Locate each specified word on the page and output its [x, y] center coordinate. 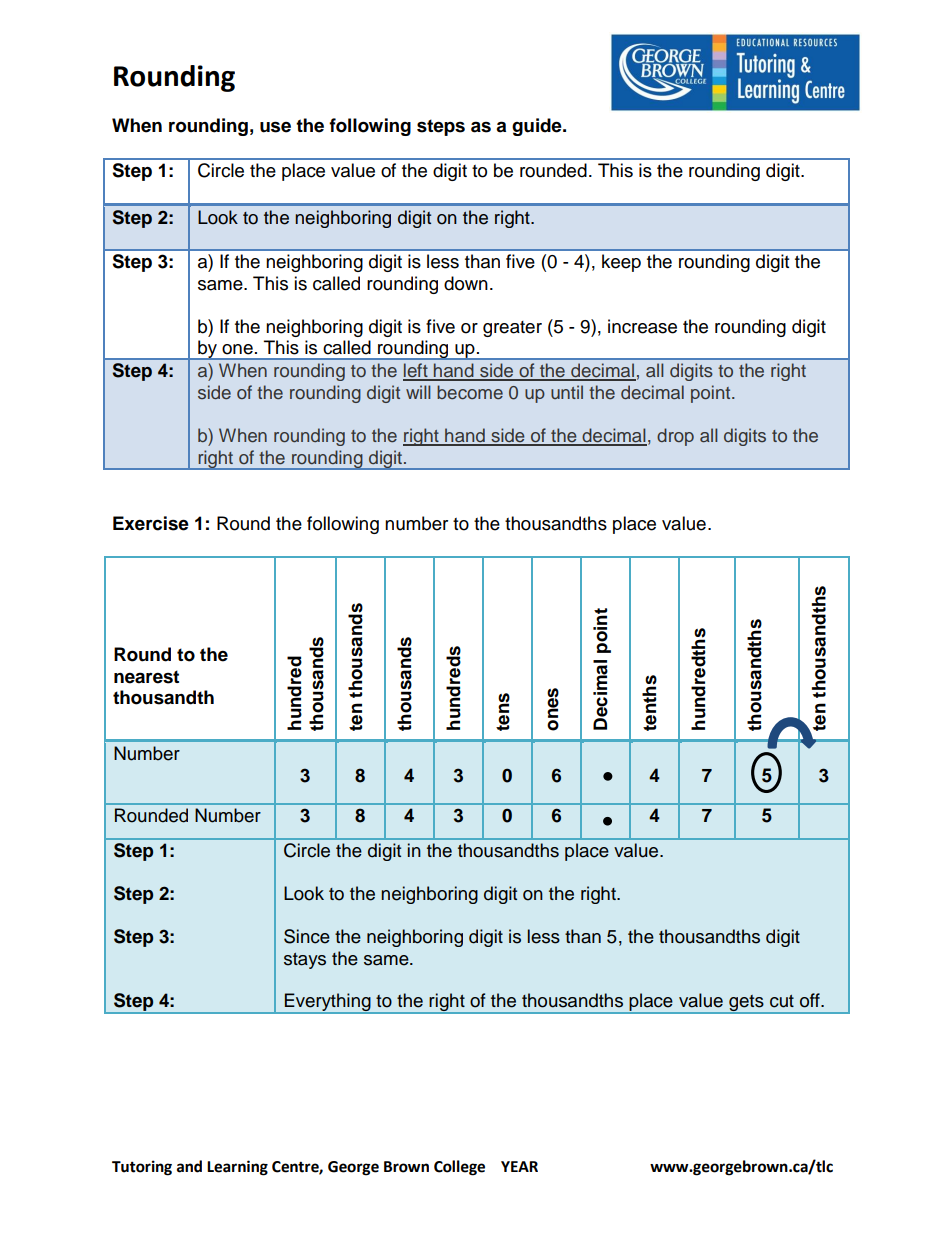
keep [621, 263]
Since [307, 936]
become [470, 392]
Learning [237, 1168]
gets [746, 1004]
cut [782, 1001]
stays [305, 961]
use [275, 127]
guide [538, 127]
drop [675, 437]
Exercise [151, 523]
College [459, 1168]
